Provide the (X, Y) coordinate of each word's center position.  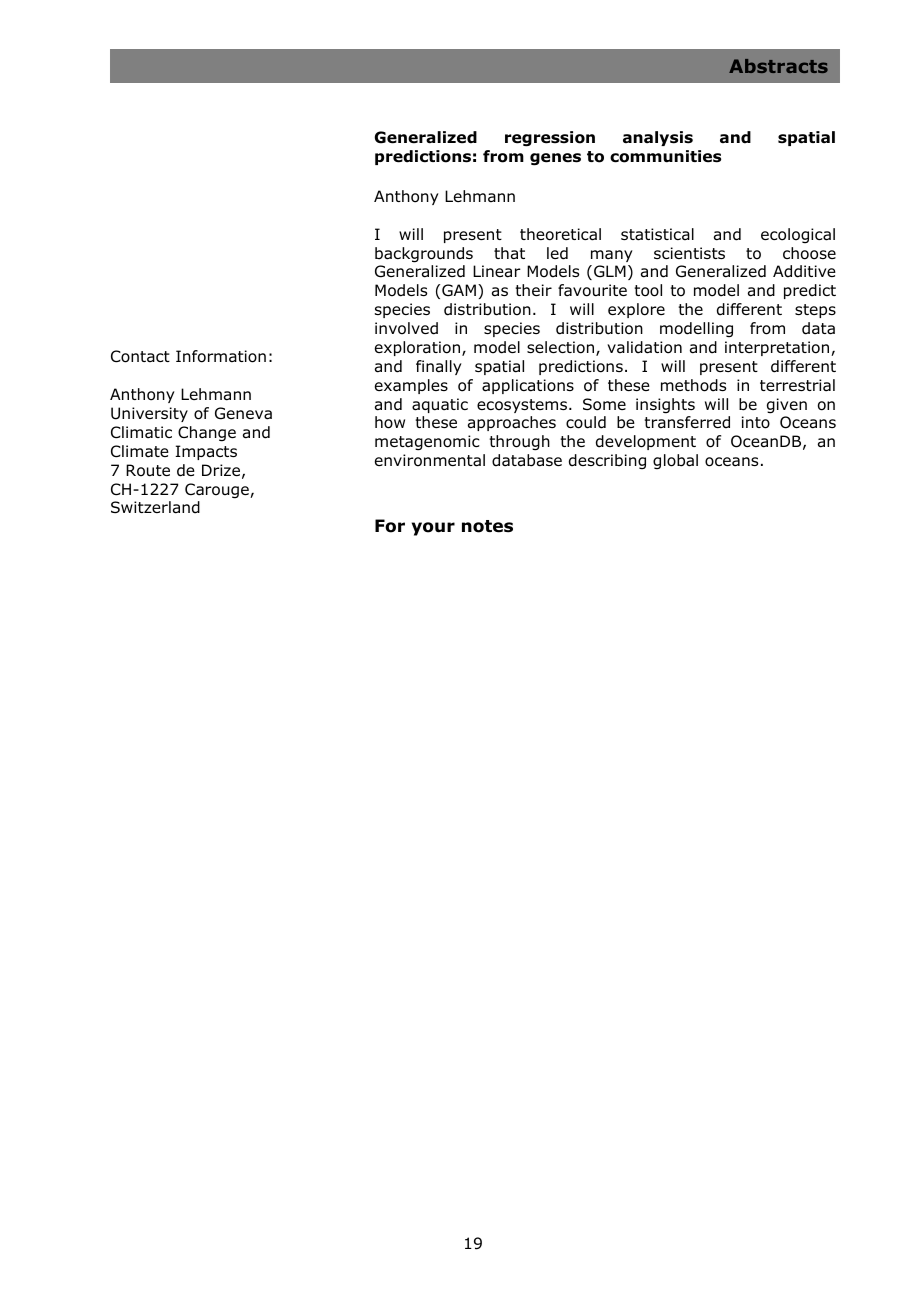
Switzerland (155, 507)
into (756, 422)
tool (648, 290)
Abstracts (778, 66)
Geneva (243, 413)
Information (221, 356)
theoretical (560, 234)
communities (665, 156)
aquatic (440, 405)
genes (555, 159)
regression (550, 139)
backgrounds (424, 255)
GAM (459, 290)
